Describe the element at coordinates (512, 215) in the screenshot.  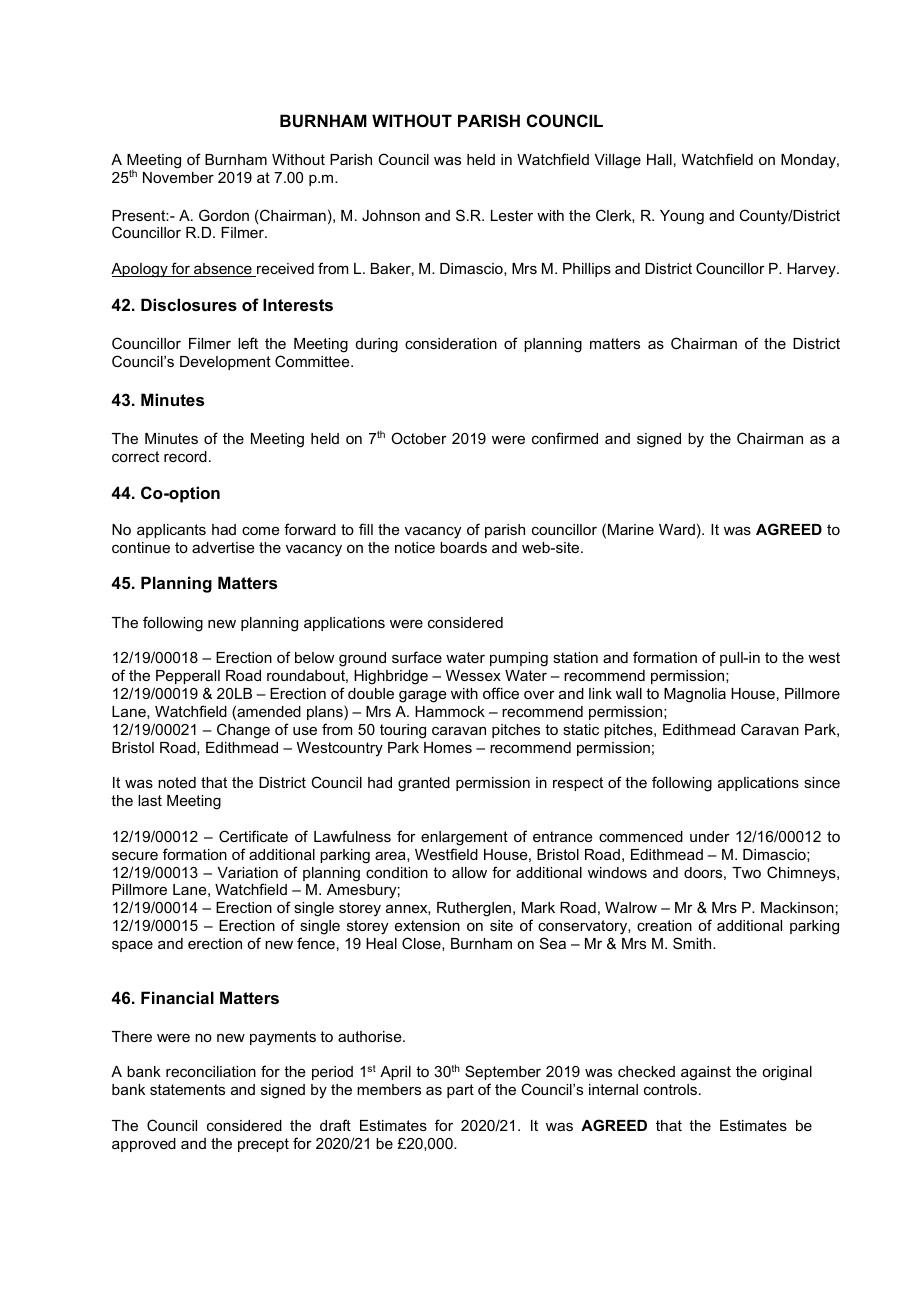
I see `Lester` at that location.
